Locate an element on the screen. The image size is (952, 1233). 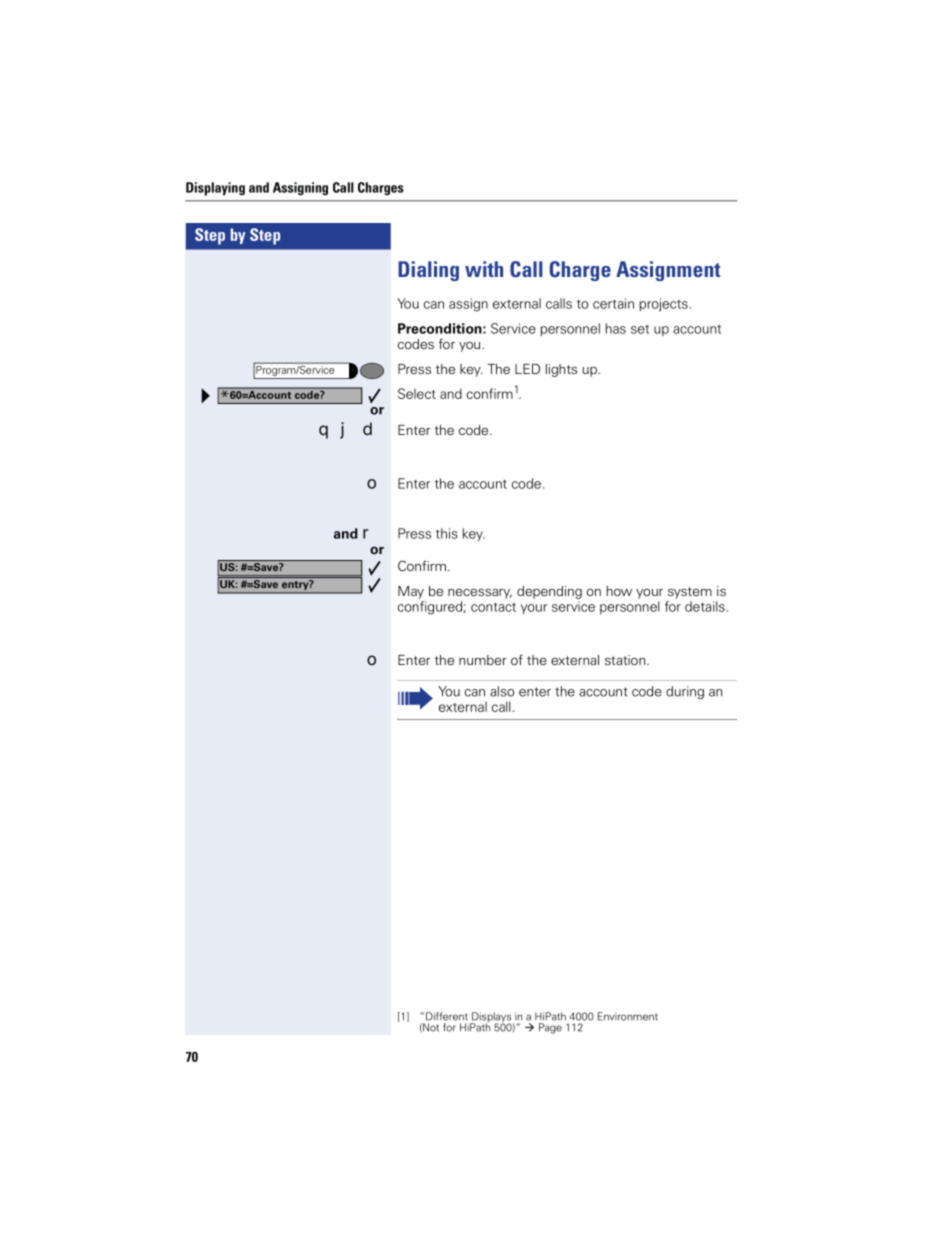
Page is located at coordinates (550, 1028).
